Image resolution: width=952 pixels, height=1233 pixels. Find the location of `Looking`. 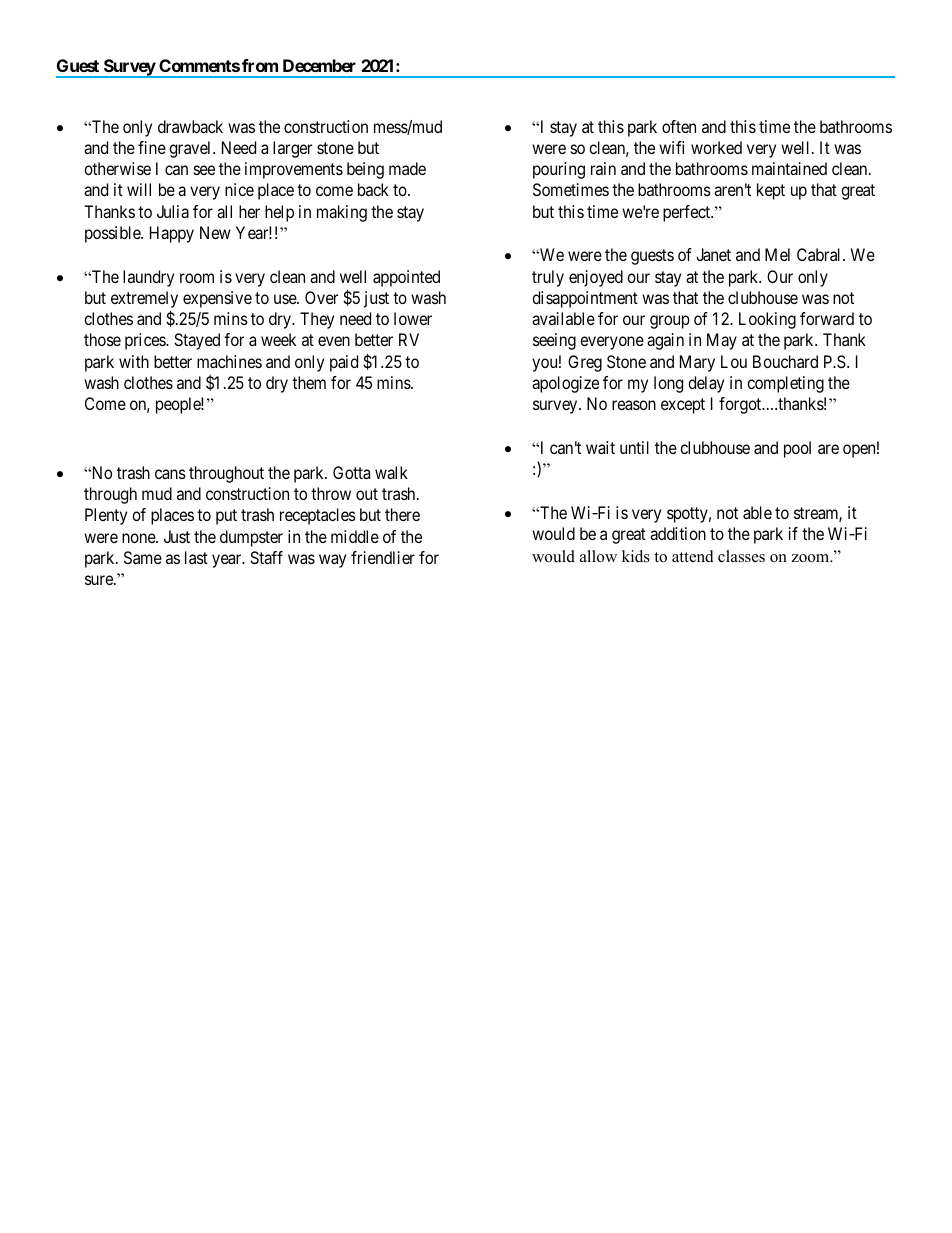

Looking is located at coordinates (767, 320).
